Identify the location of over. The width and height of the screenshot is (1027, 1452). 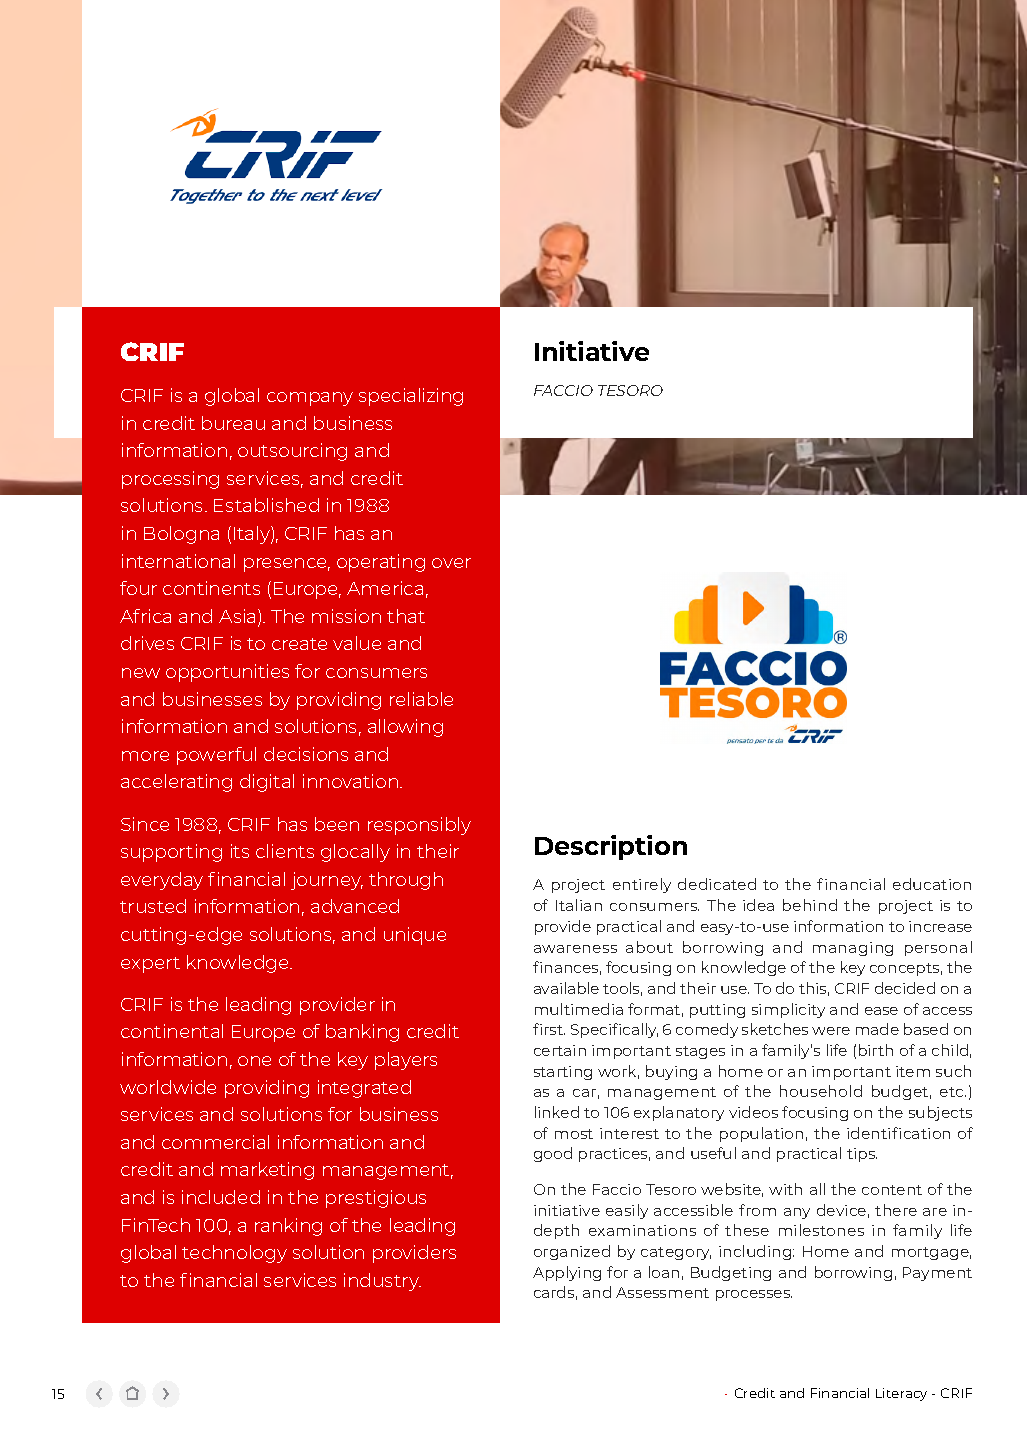
(451, 563).
